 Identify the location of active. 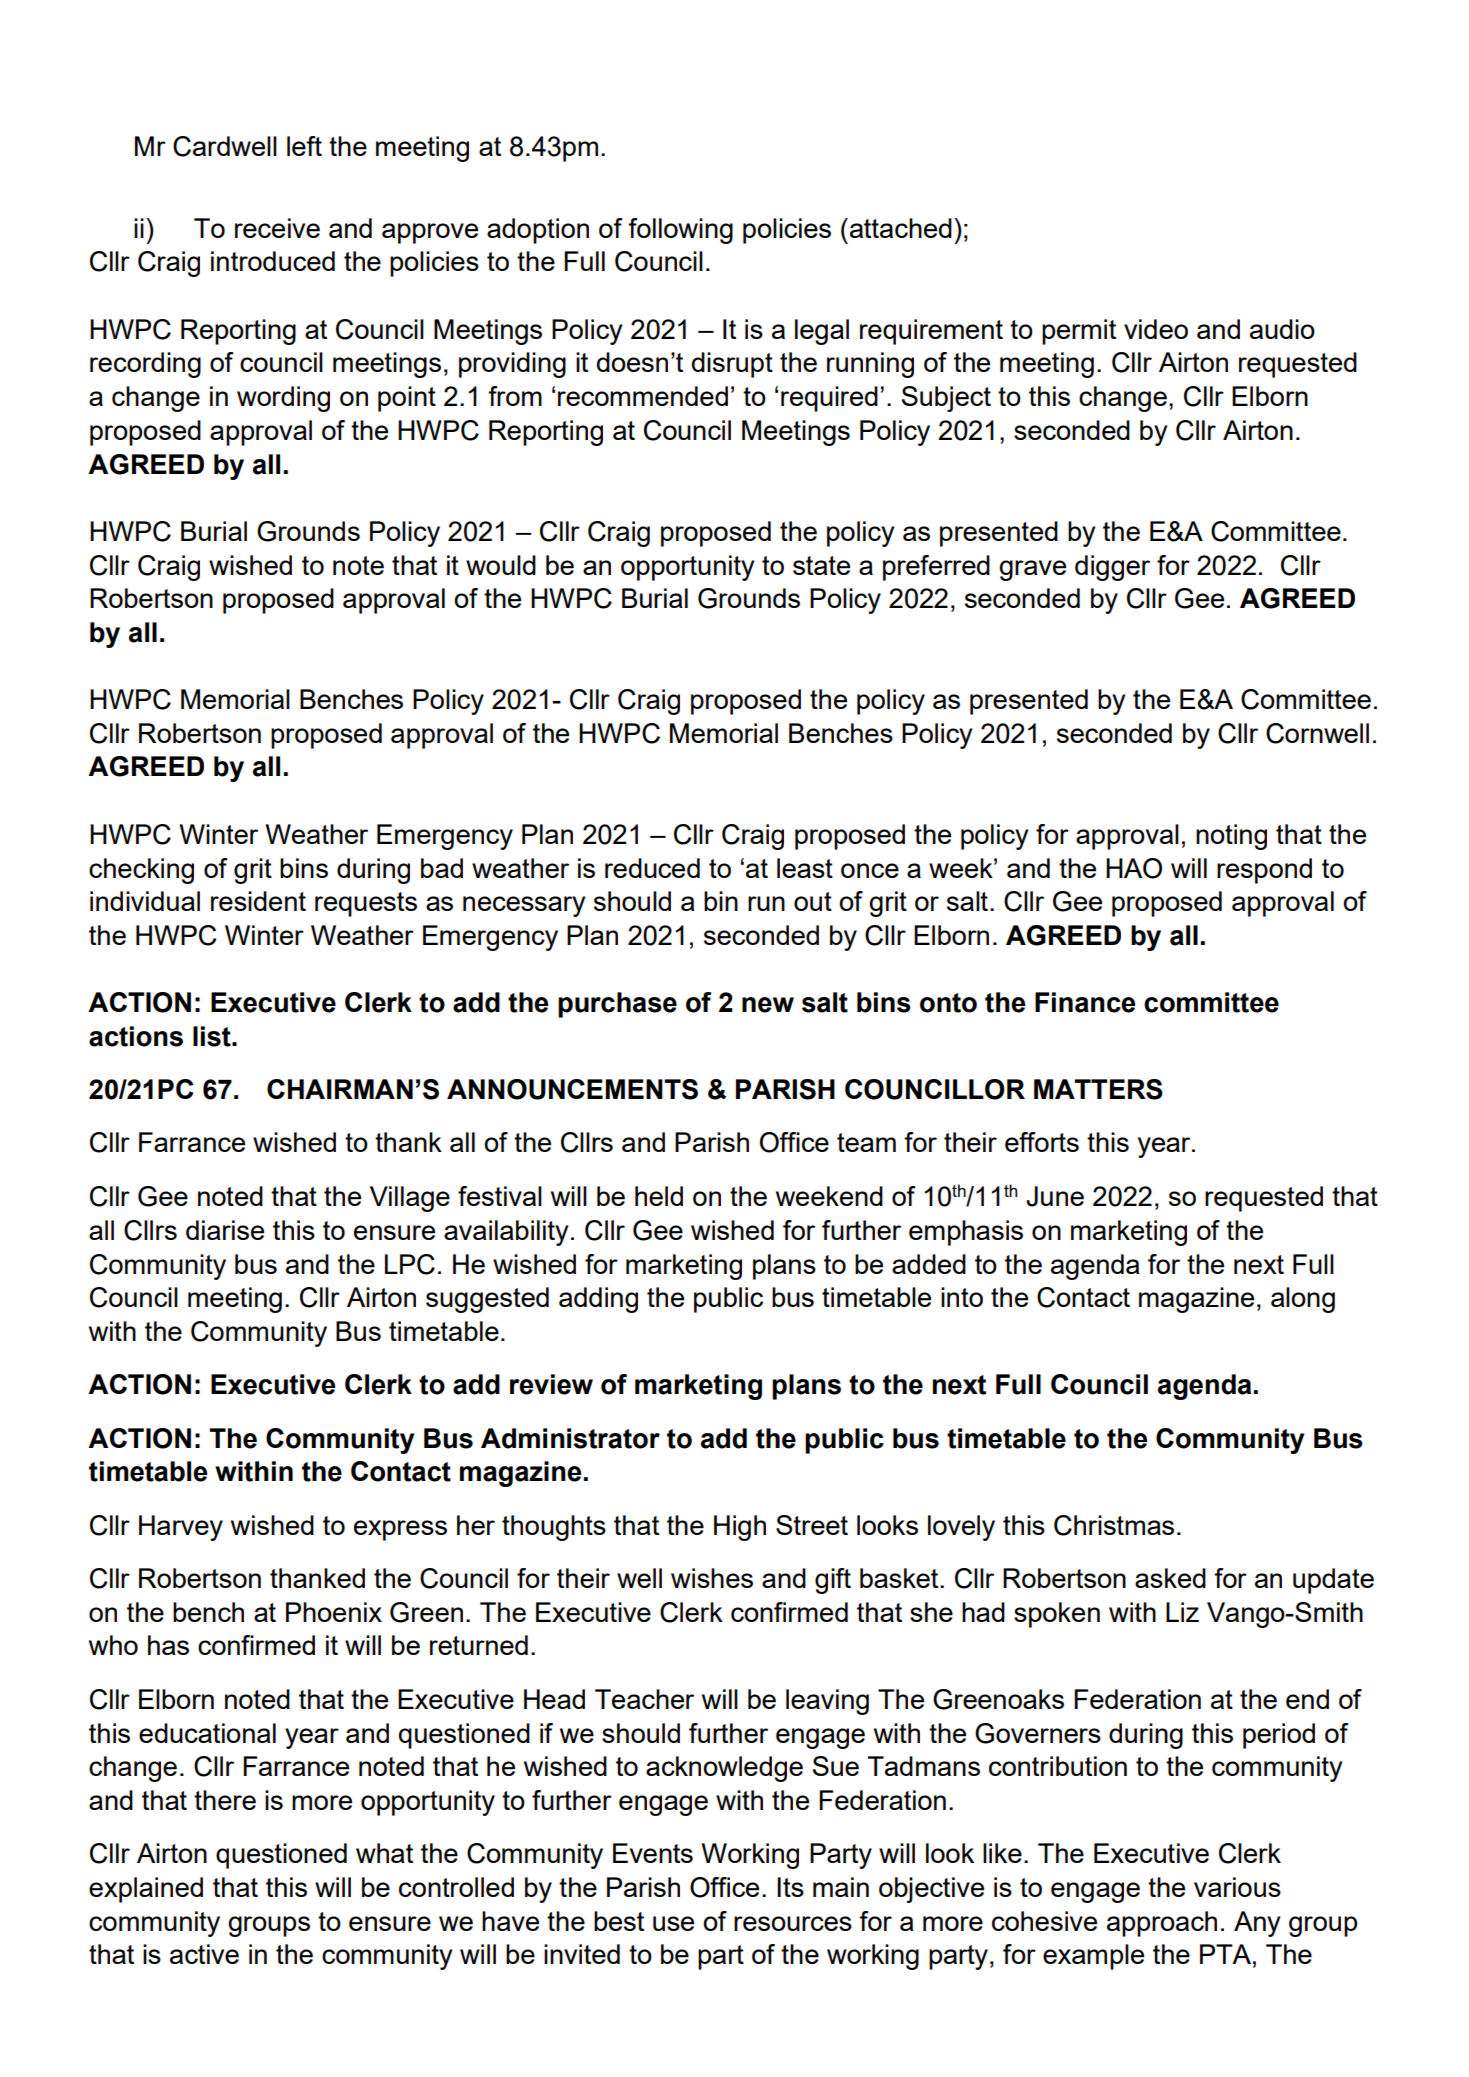
(204, 1954).
